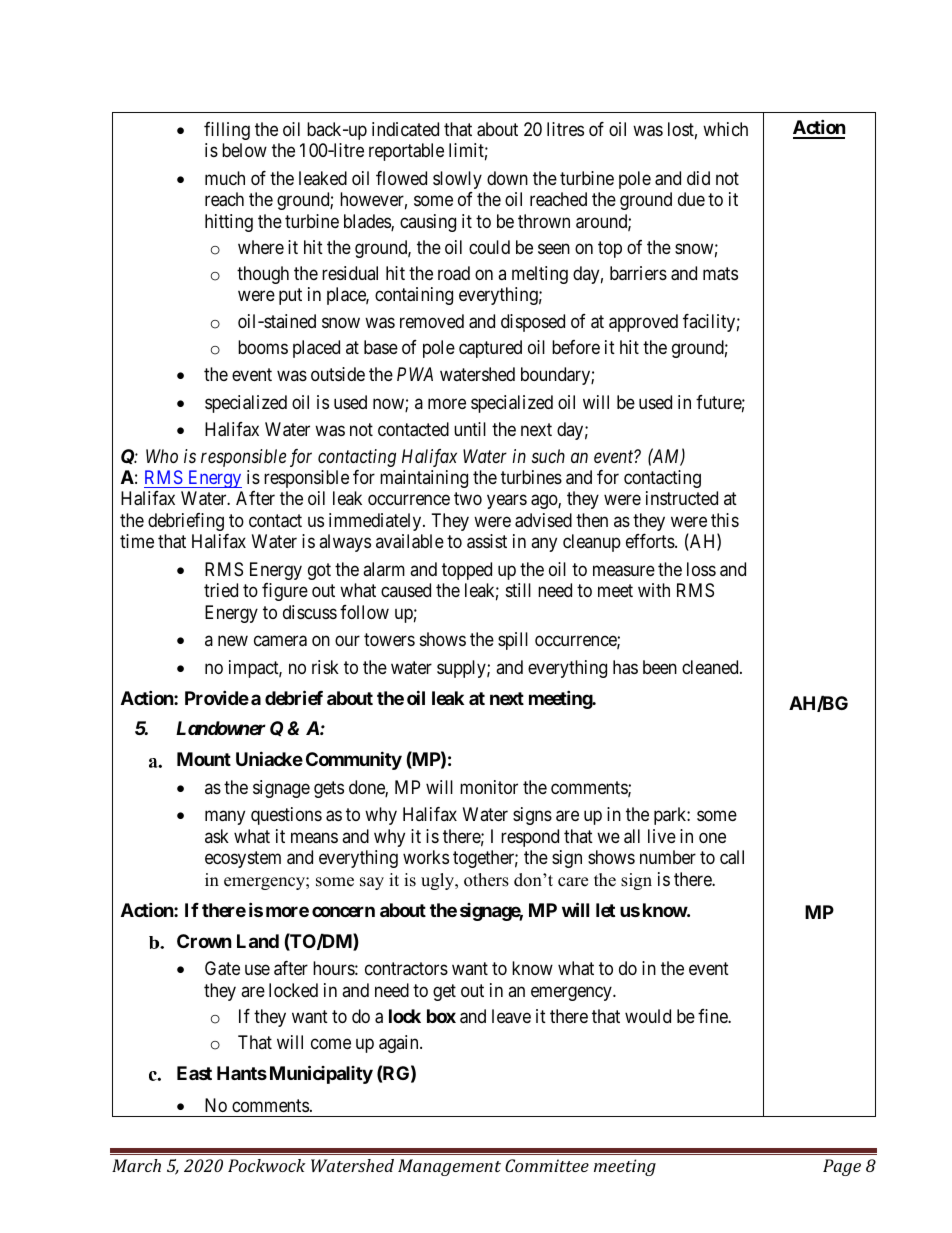  What do you see at coordinates (470, 429) in the screenshot?
I see `until` at bounding box center [470, 429].
